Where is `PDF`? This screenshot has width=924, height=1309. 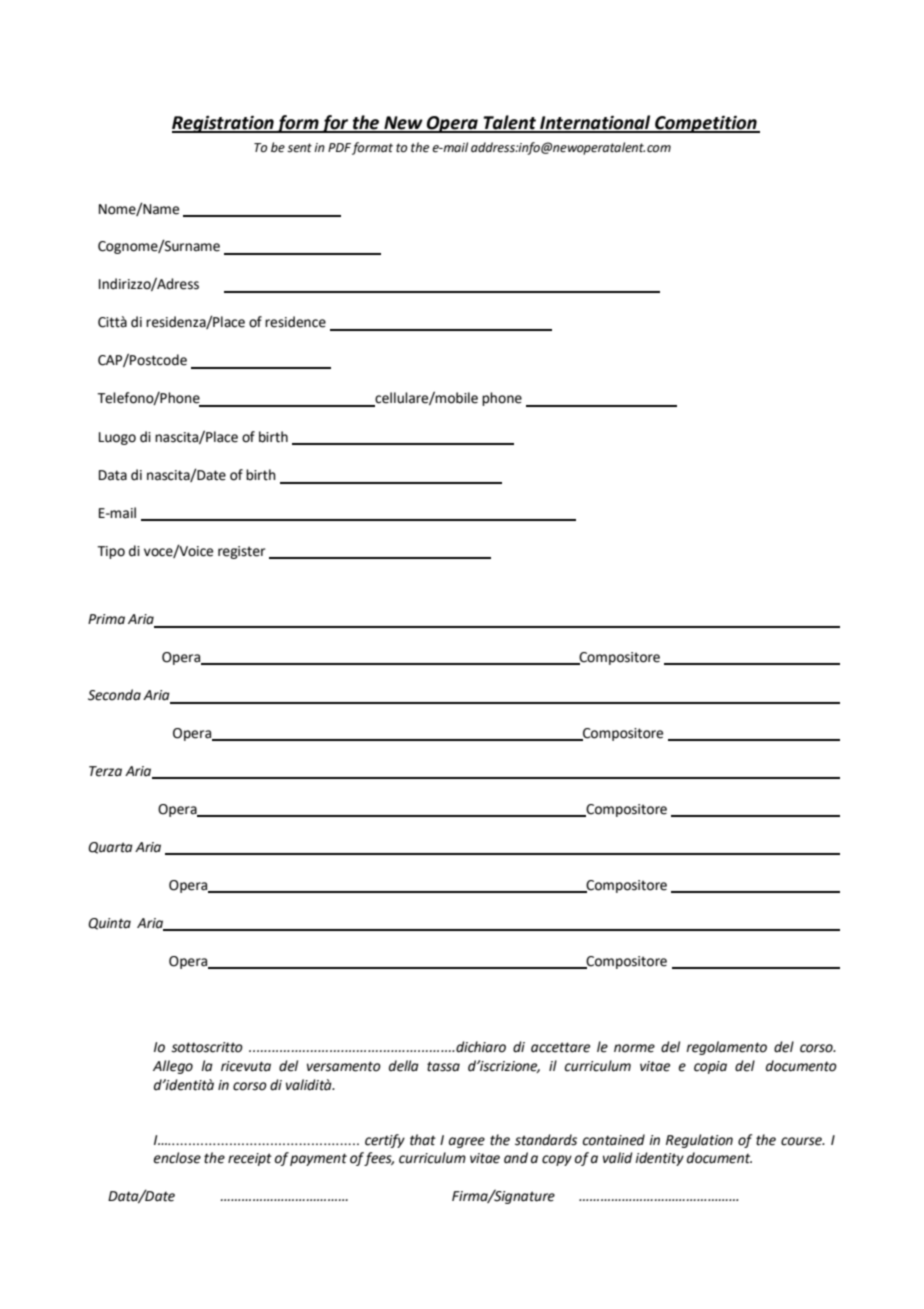
PDF is located at coordinates (339, 147).
